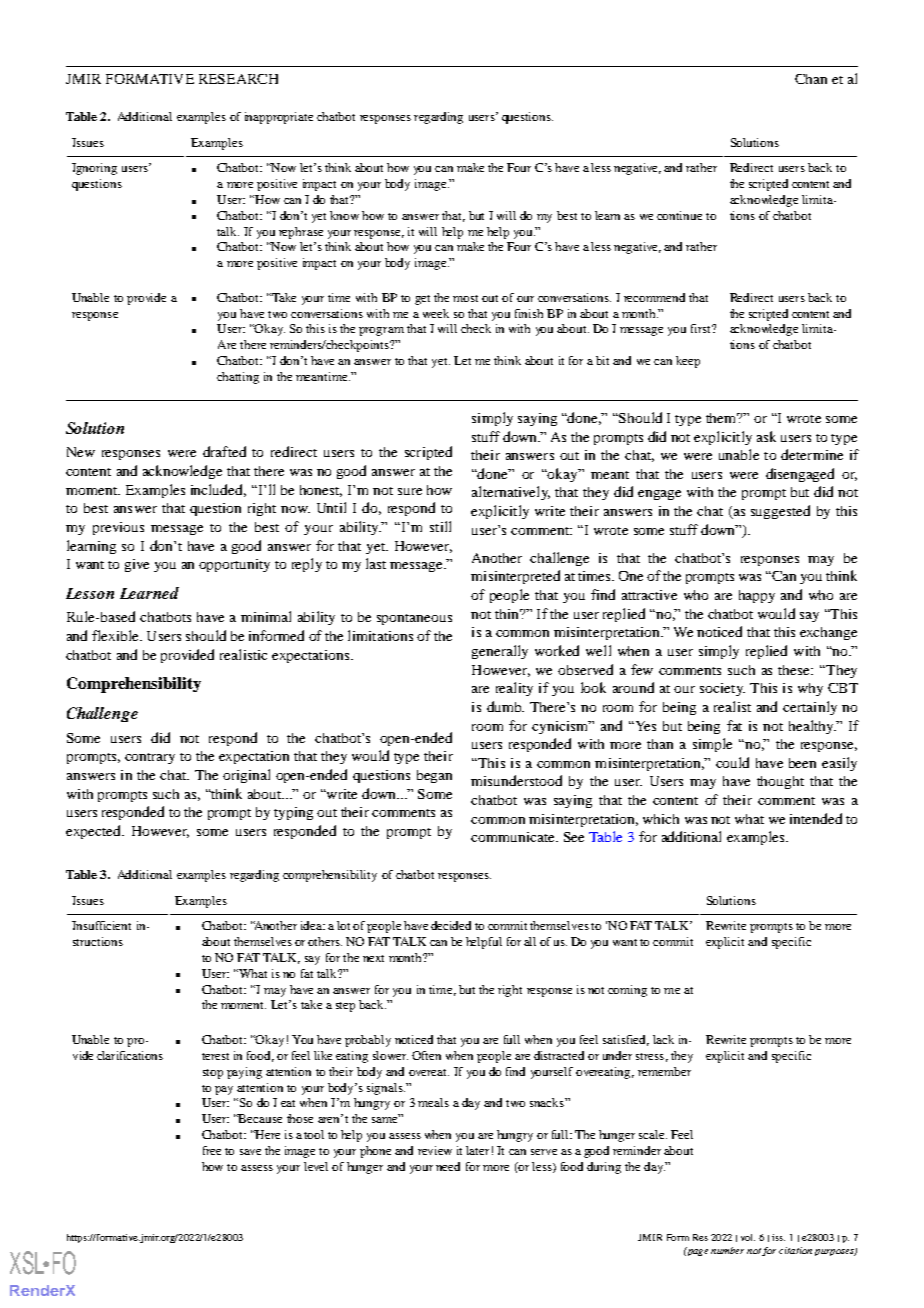 The image size is (924, 1308). I want to click on continue, so click(679, 215).
